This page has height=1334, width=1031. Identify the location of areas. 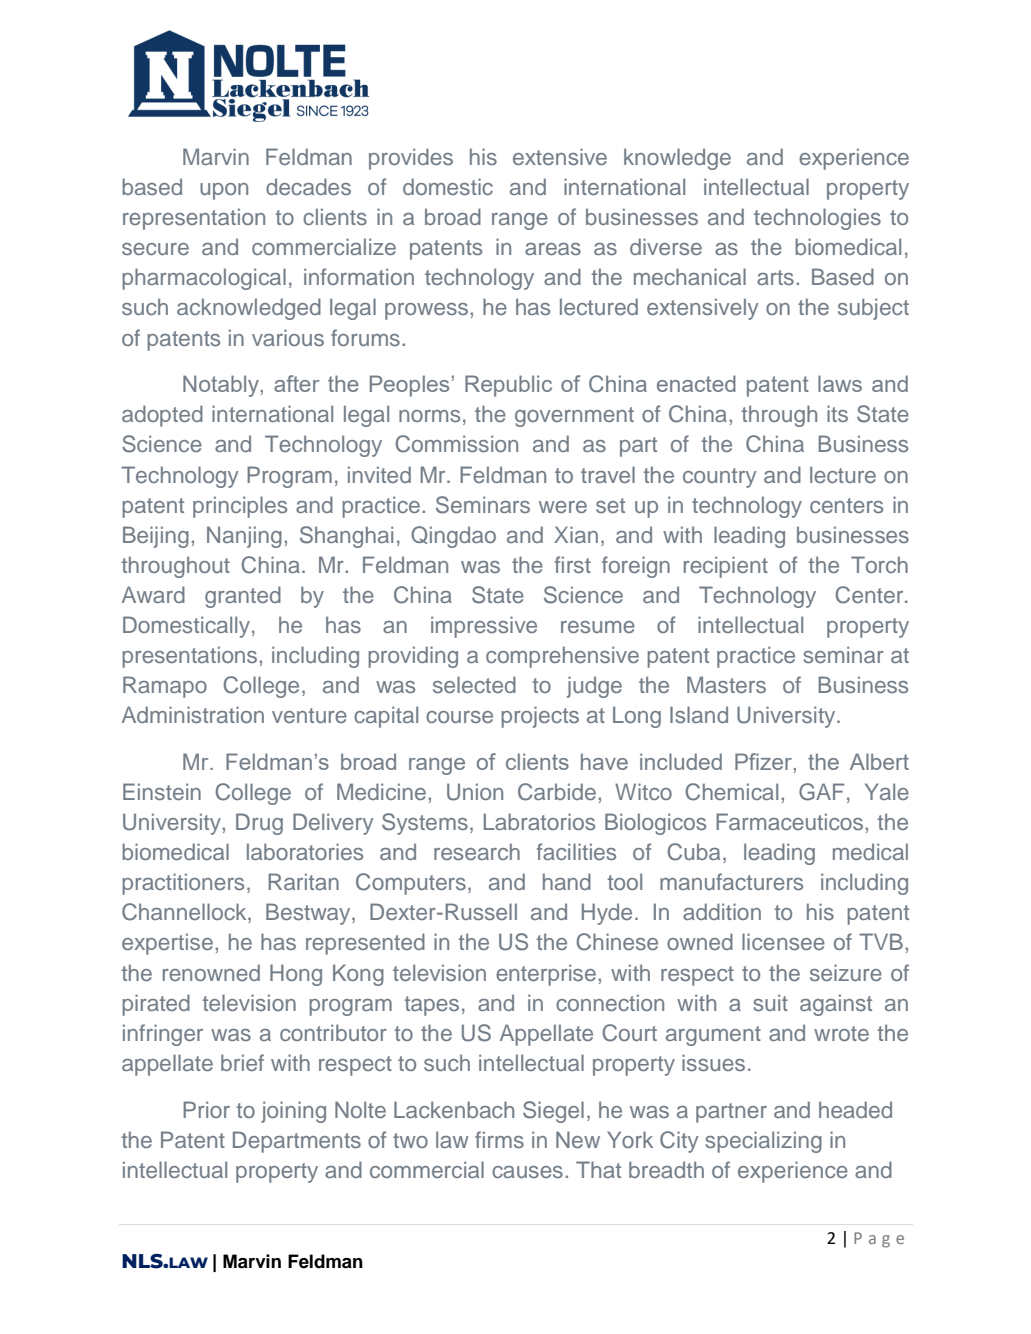
(553, 249).
